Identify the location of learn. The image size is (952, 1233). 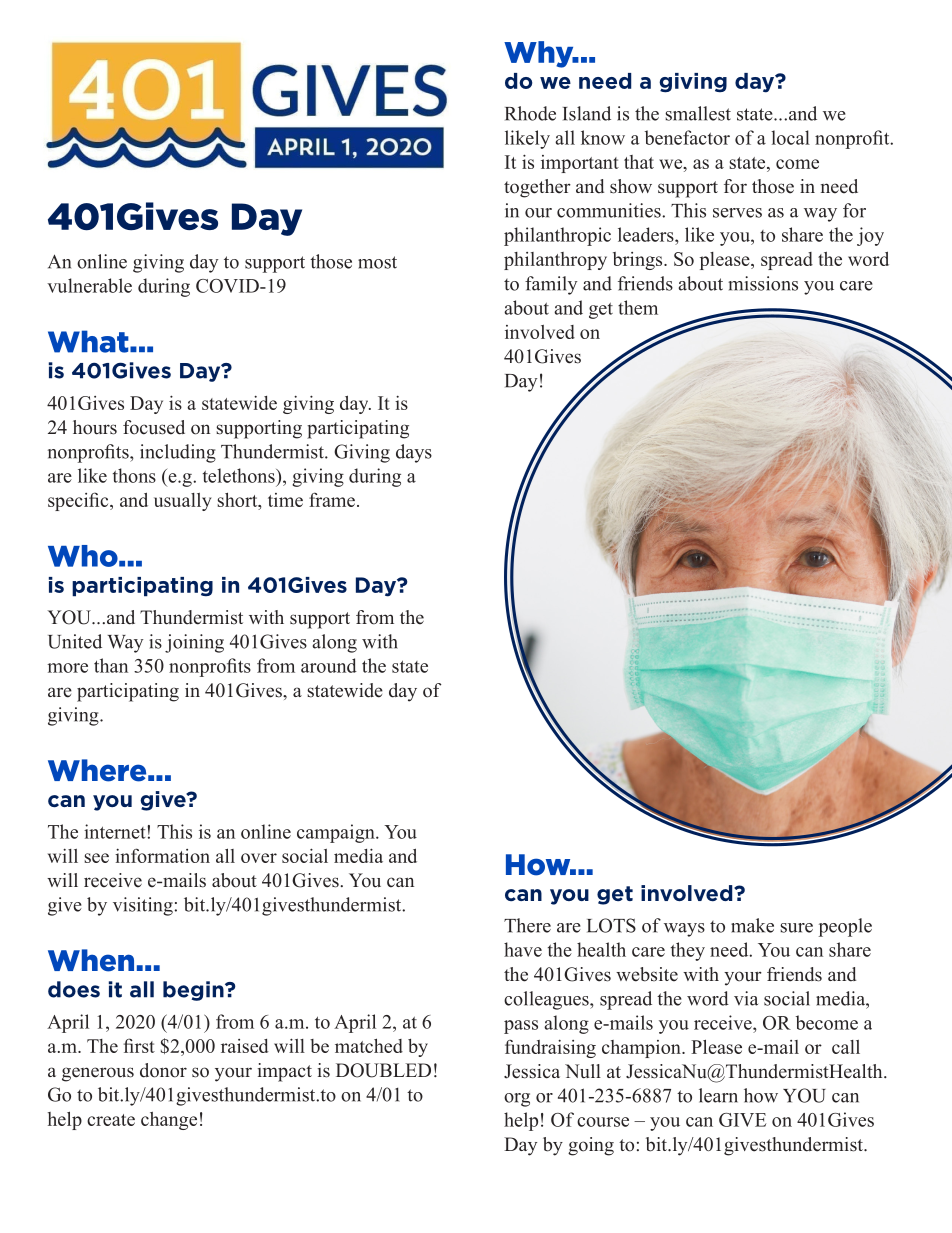
(718, 1095).
